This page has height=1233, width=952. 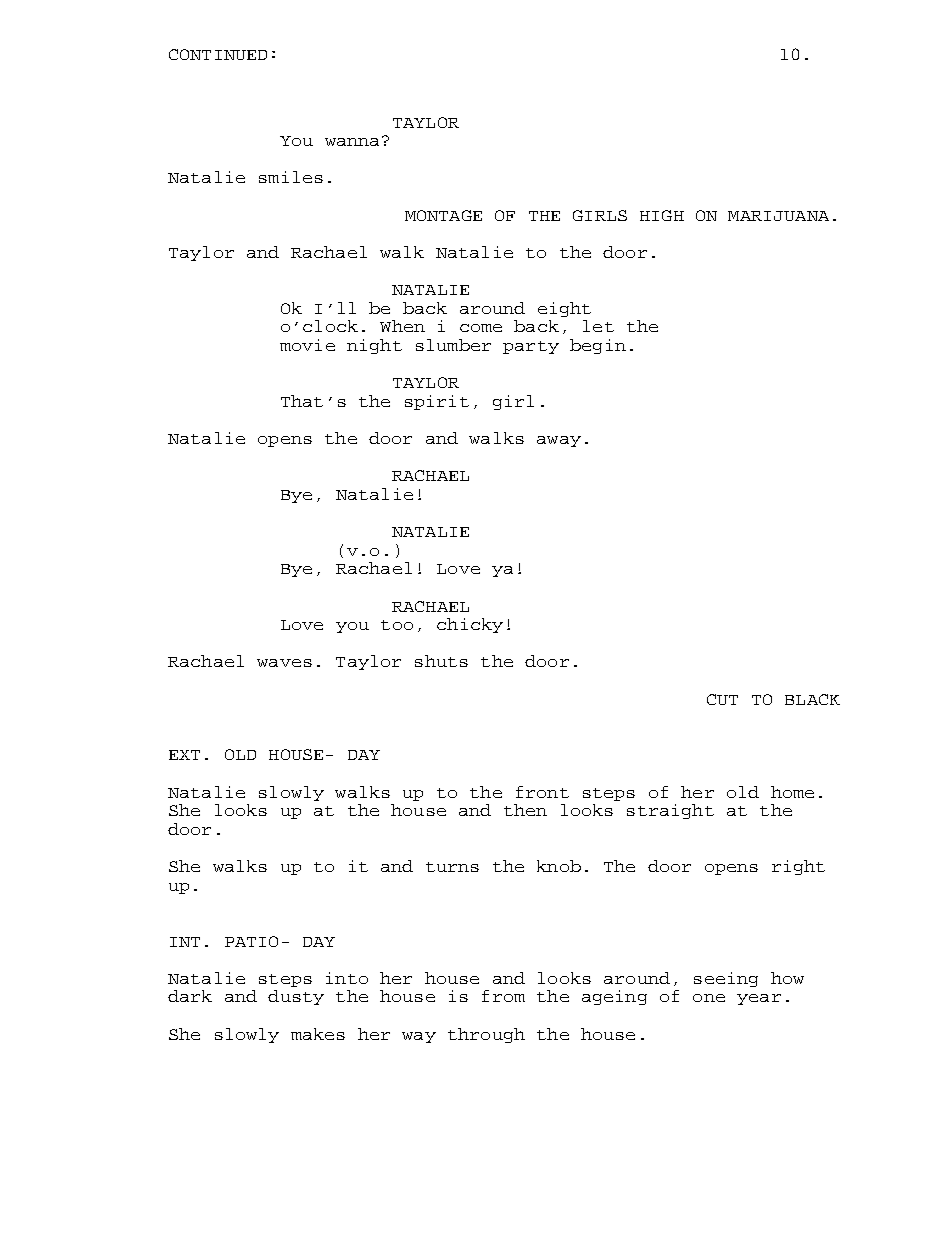 What do you see at coordinates (218, 54) in the page?
I see `CONTINUED` at bounding box center [218, 54].
